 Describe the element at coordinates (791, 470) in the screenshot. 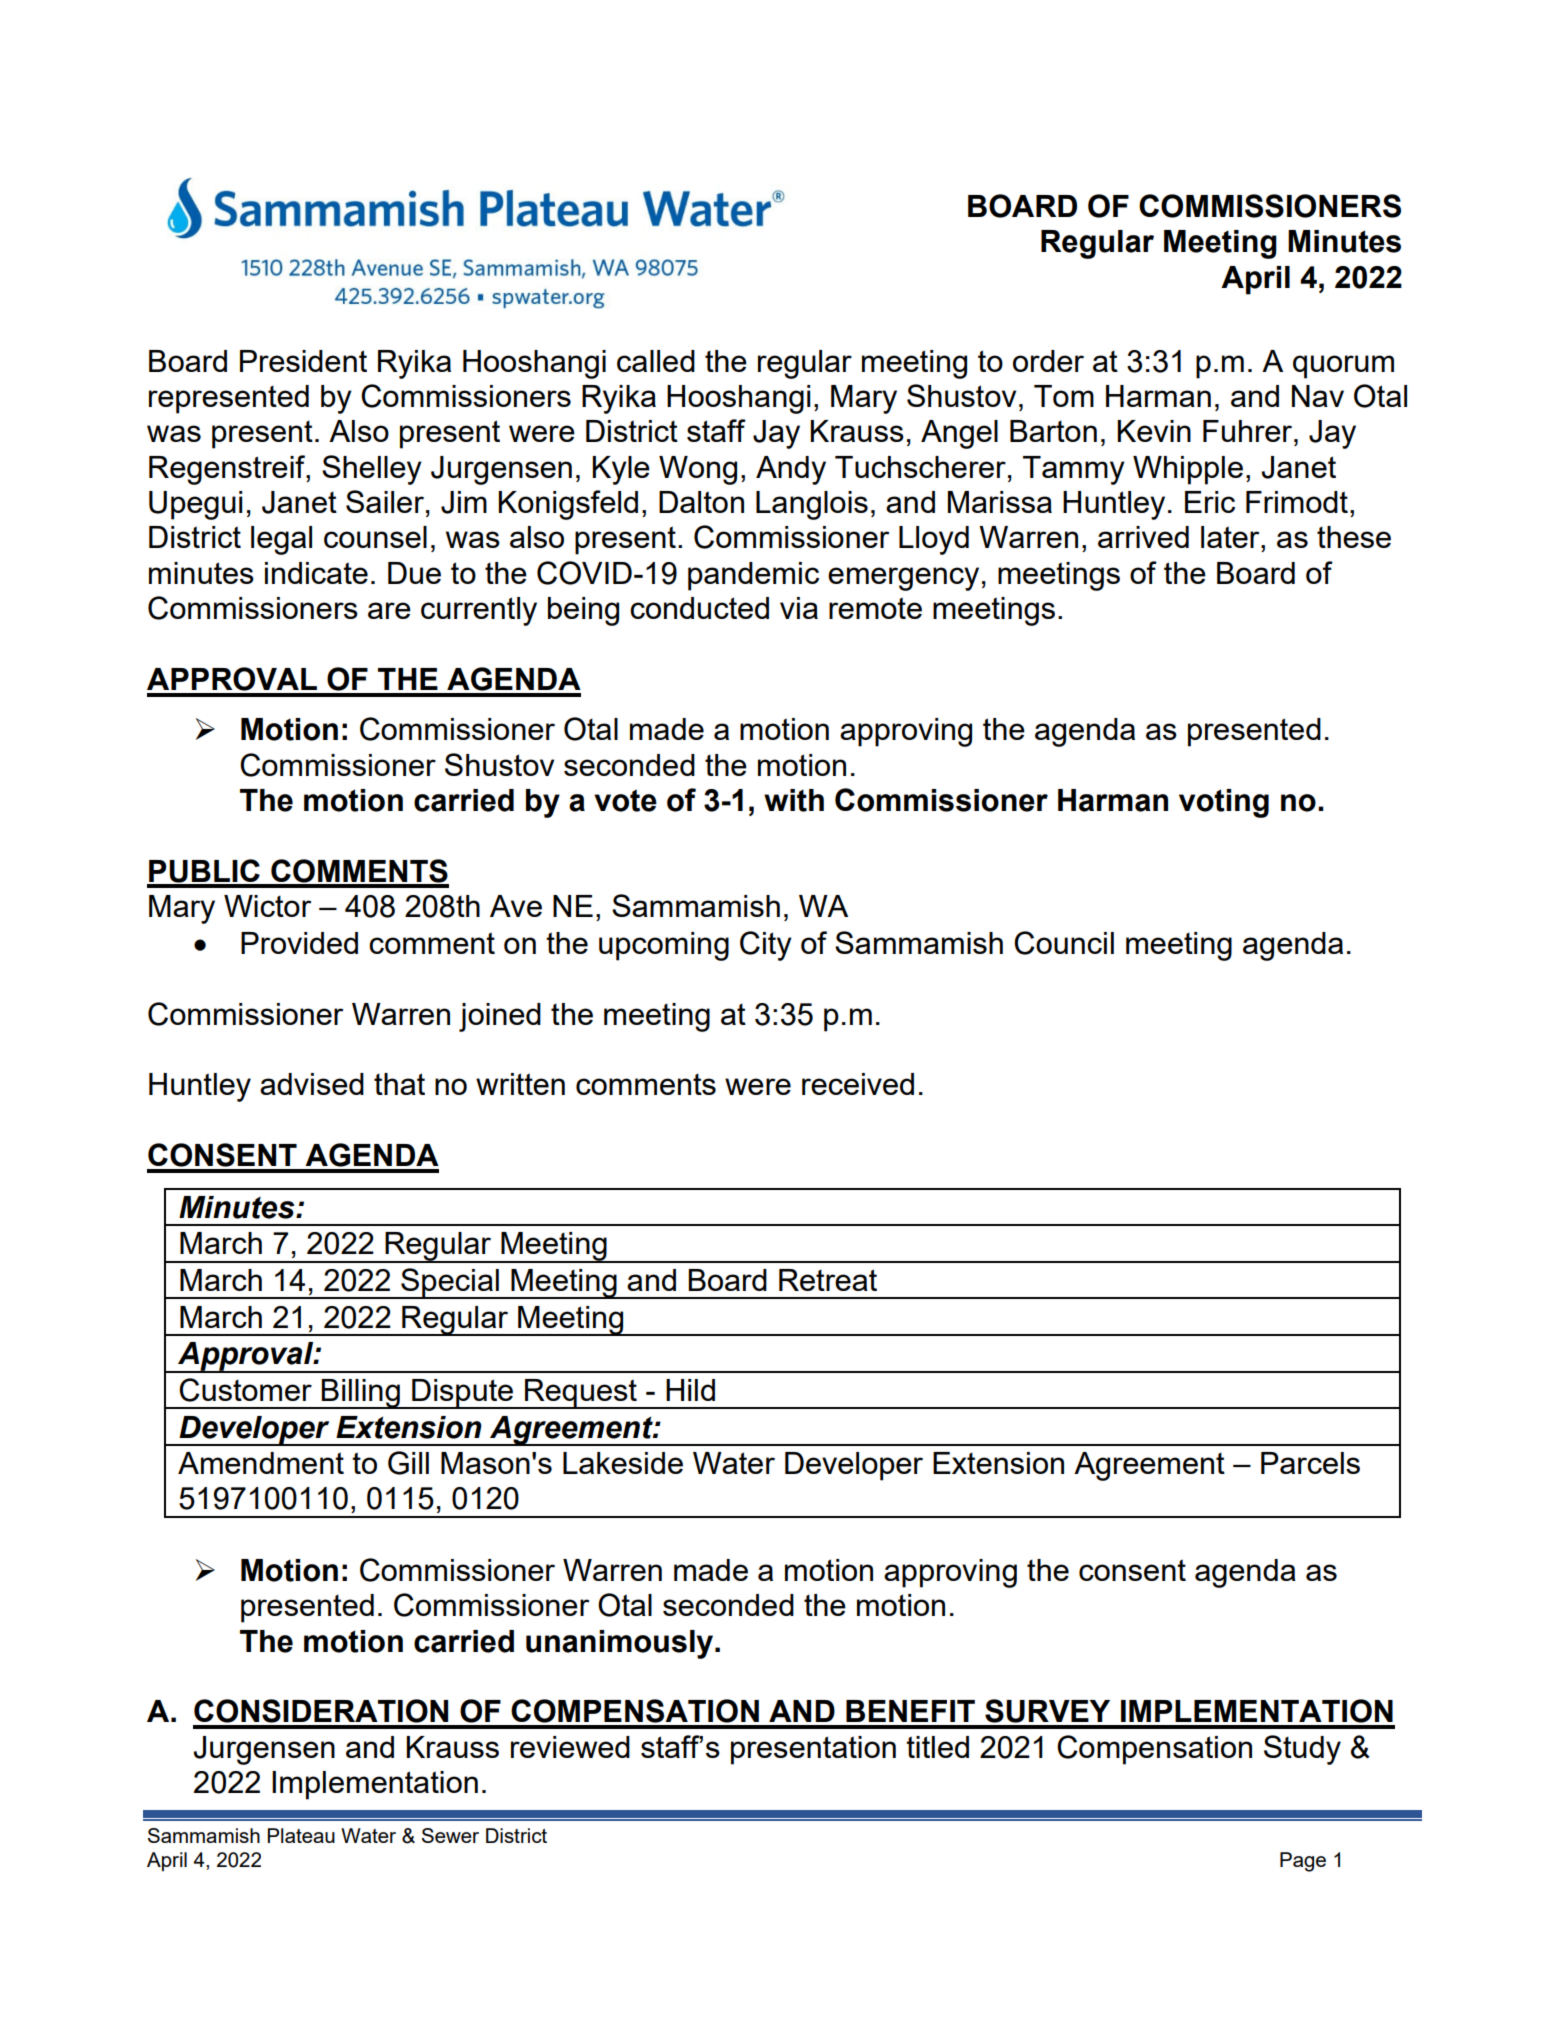

I see `Andy` at that location.
